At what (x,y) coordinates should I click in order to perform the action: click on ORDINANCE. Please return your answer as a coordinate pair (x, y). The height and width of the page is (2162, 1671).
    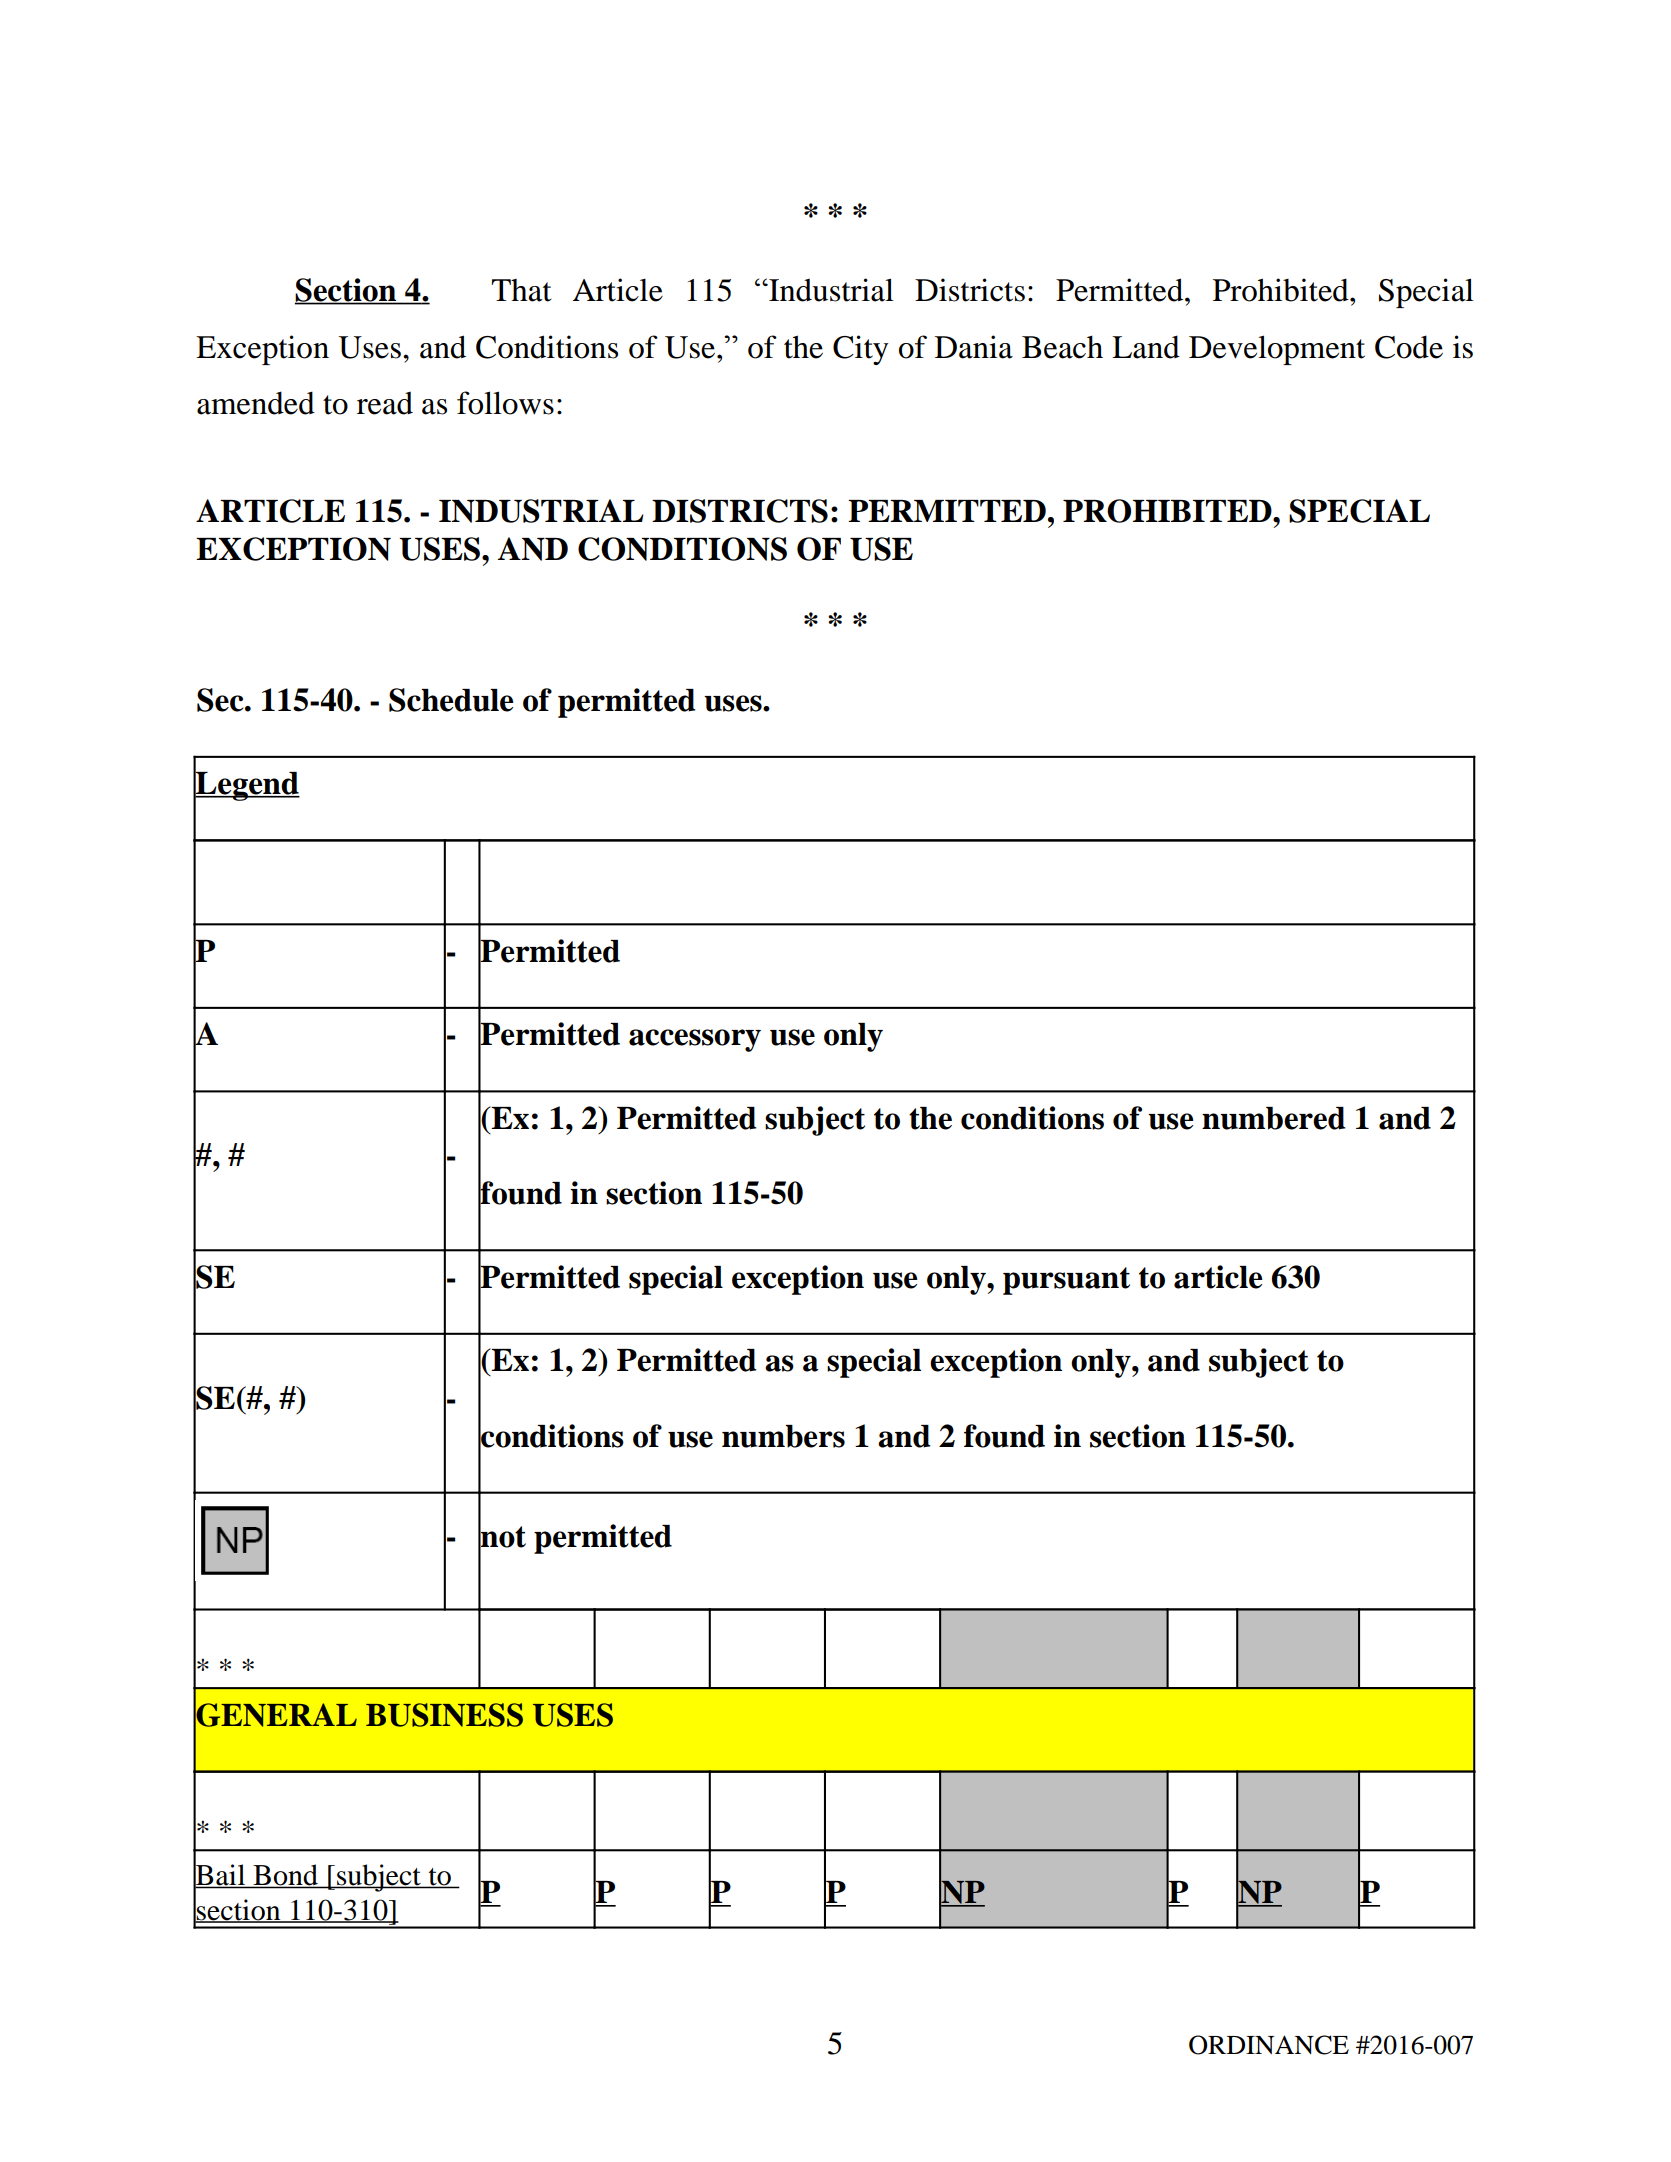
    Looking at the image, I should click on (1269, 2045).
